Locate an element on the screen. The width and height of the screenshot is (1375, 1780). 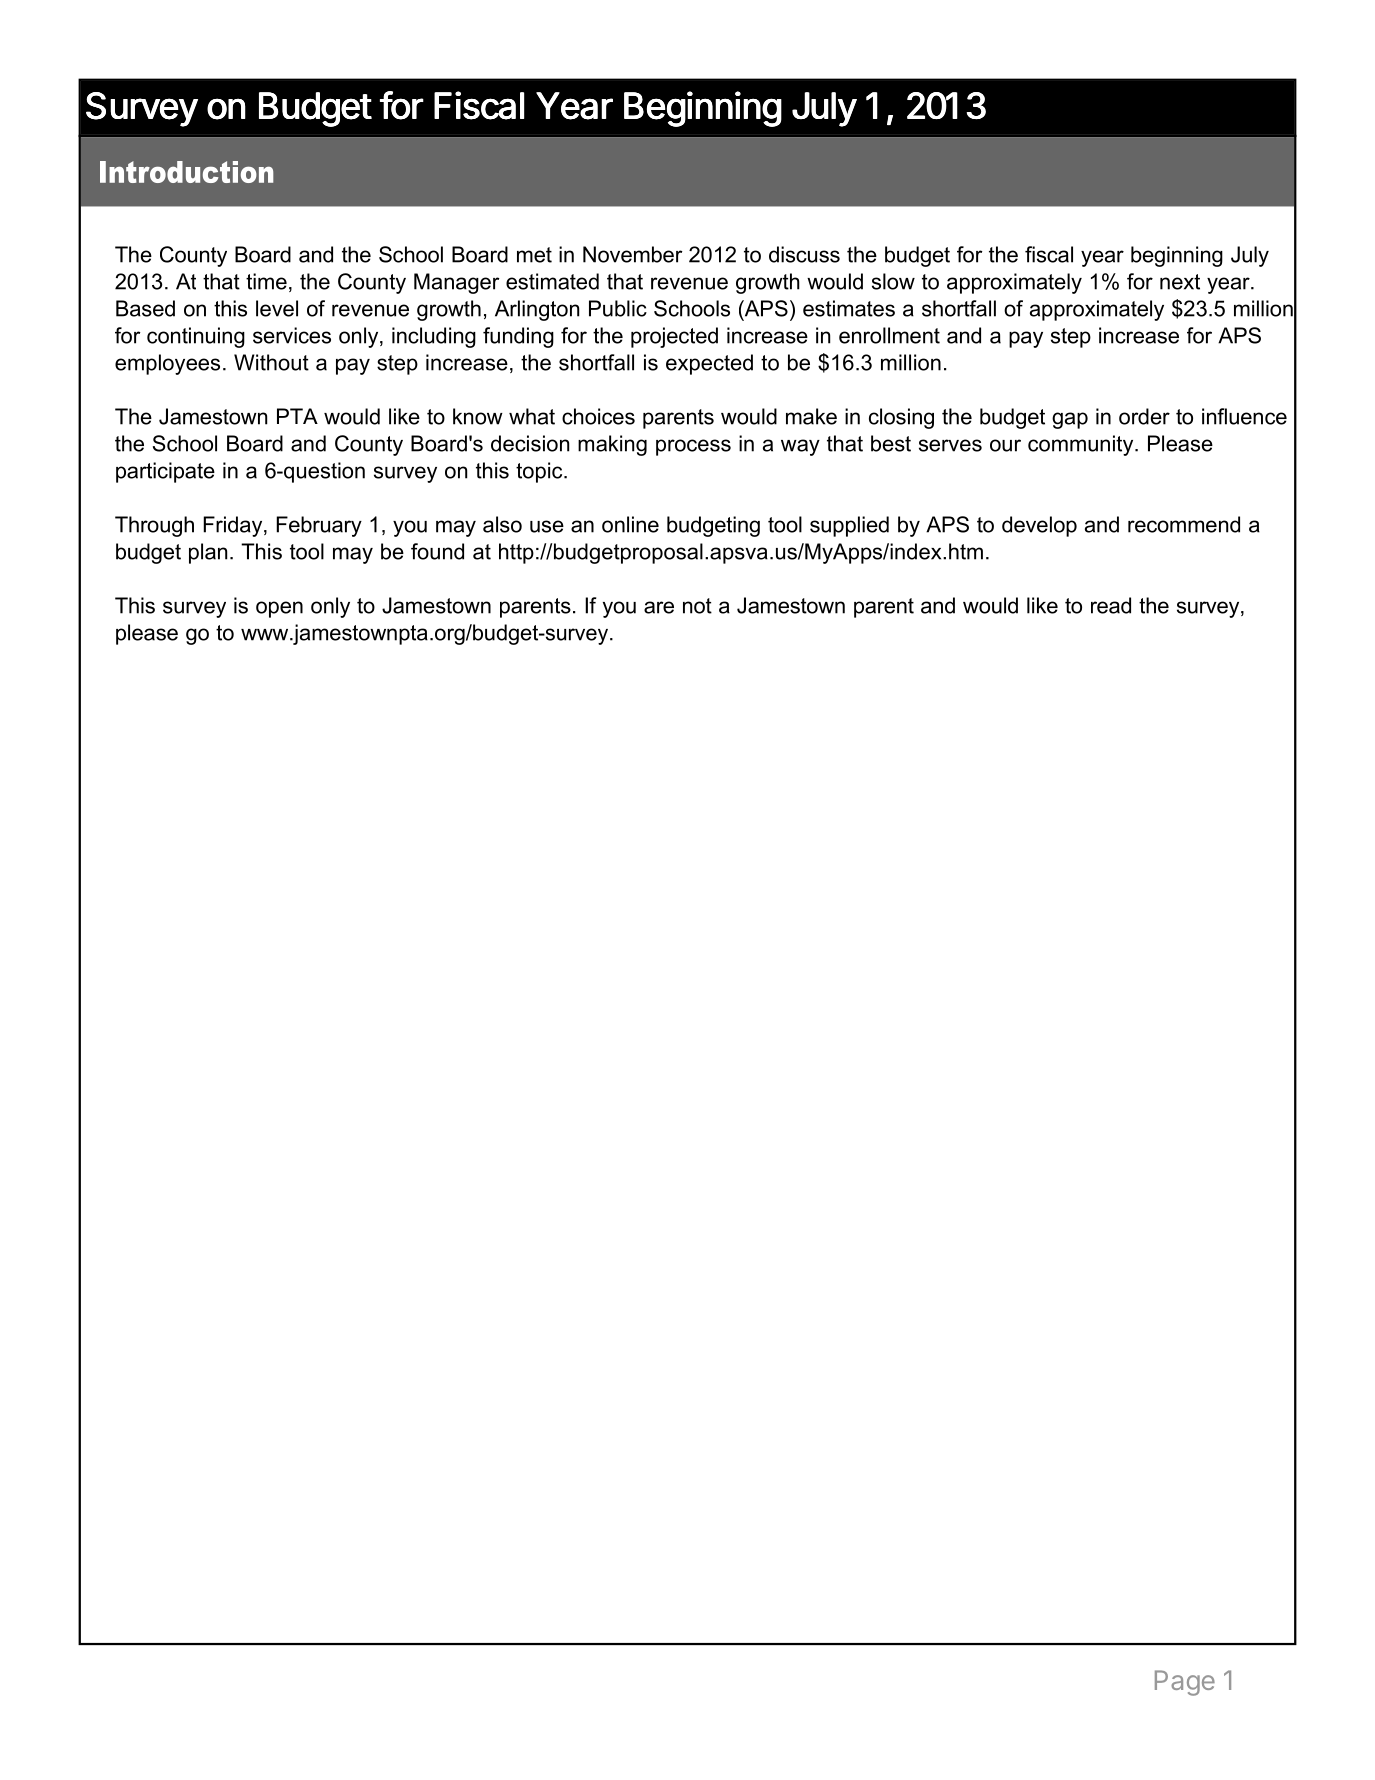
February is located at coordinates (319, 526).
